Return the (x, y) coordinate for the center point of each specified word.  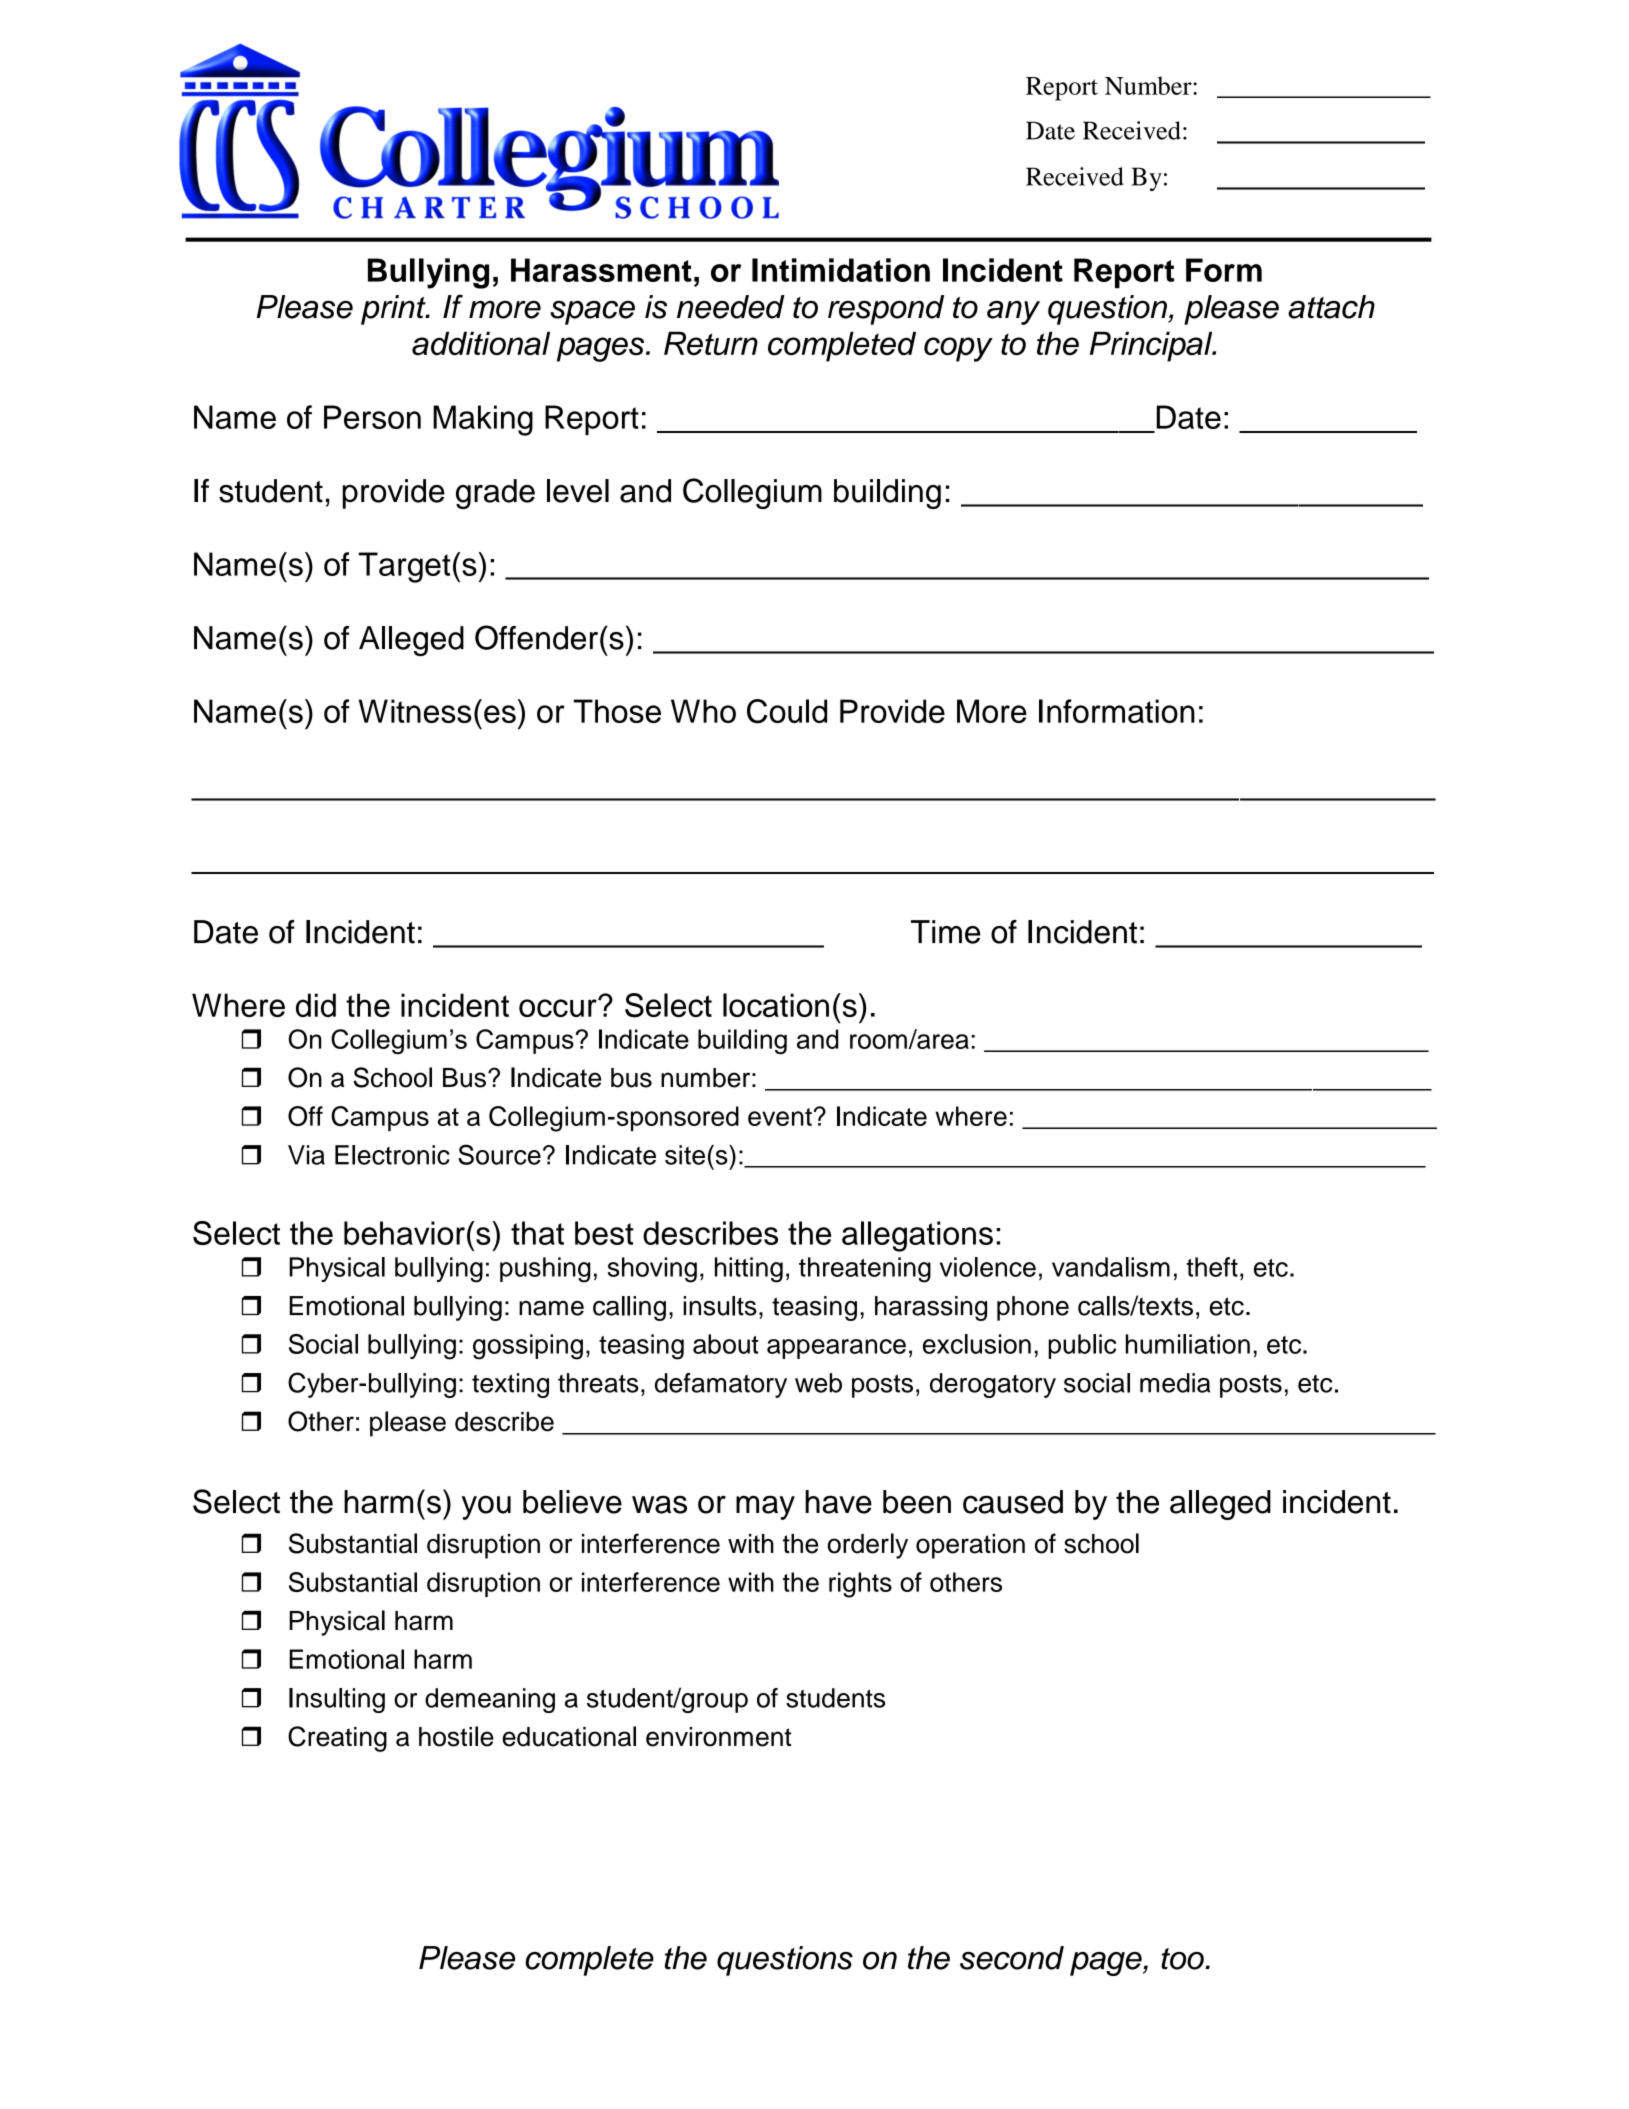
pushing (545, 1270)
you (486, 1508)
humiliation (1188, 1344)
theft (1212, 1267)
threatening (865, 1270)
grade (495, 494)
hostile (456, 1736)
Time (946, 932)
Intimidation (841, 270)
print (394, 310)
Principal (1152, 346)
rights (860, 1585)
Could (787, 711)
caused (1013, 1502)
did (316, 1005)
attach (1331, 307)
